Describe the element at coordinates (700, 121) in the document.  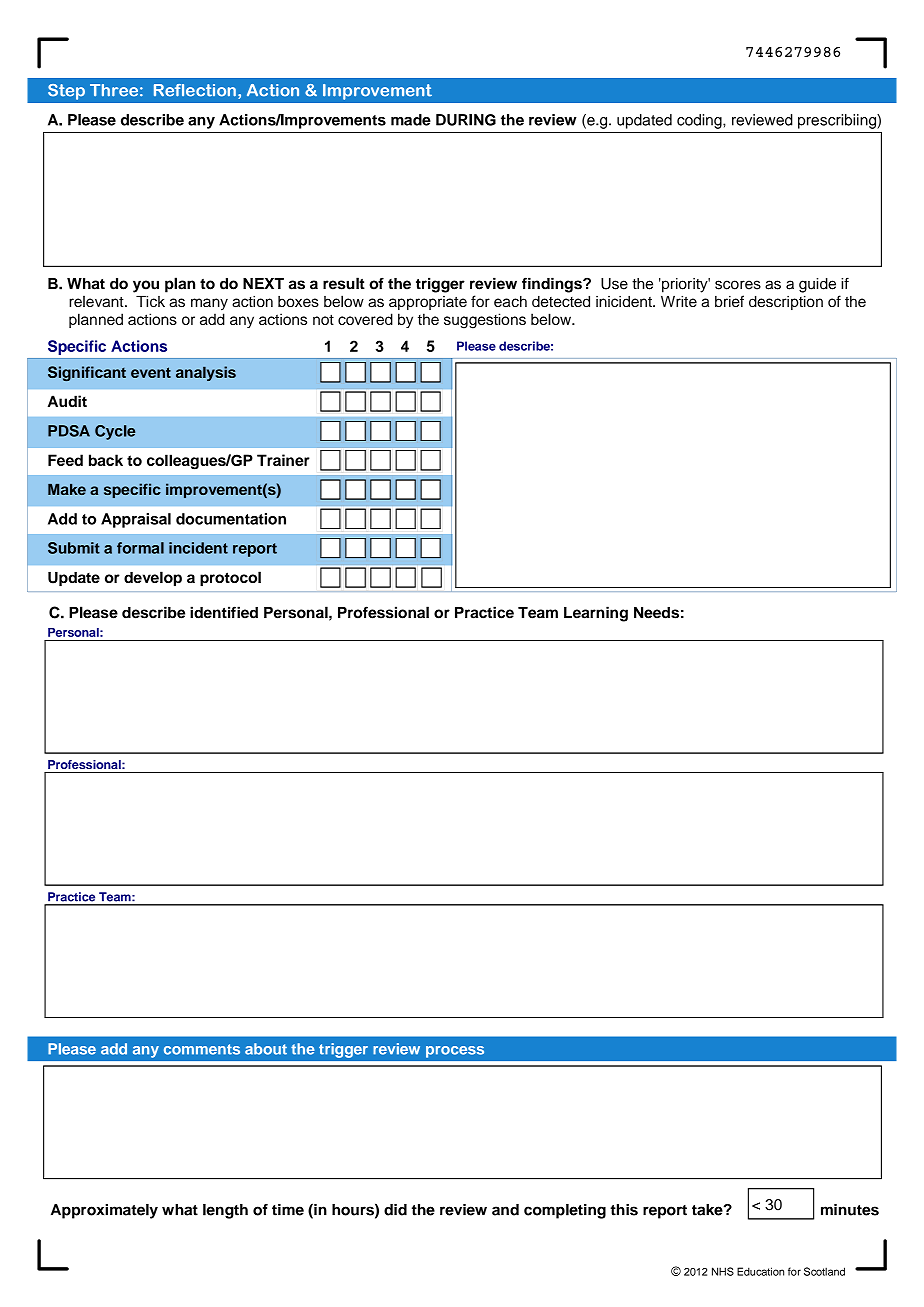
I see `coding` at that location.
